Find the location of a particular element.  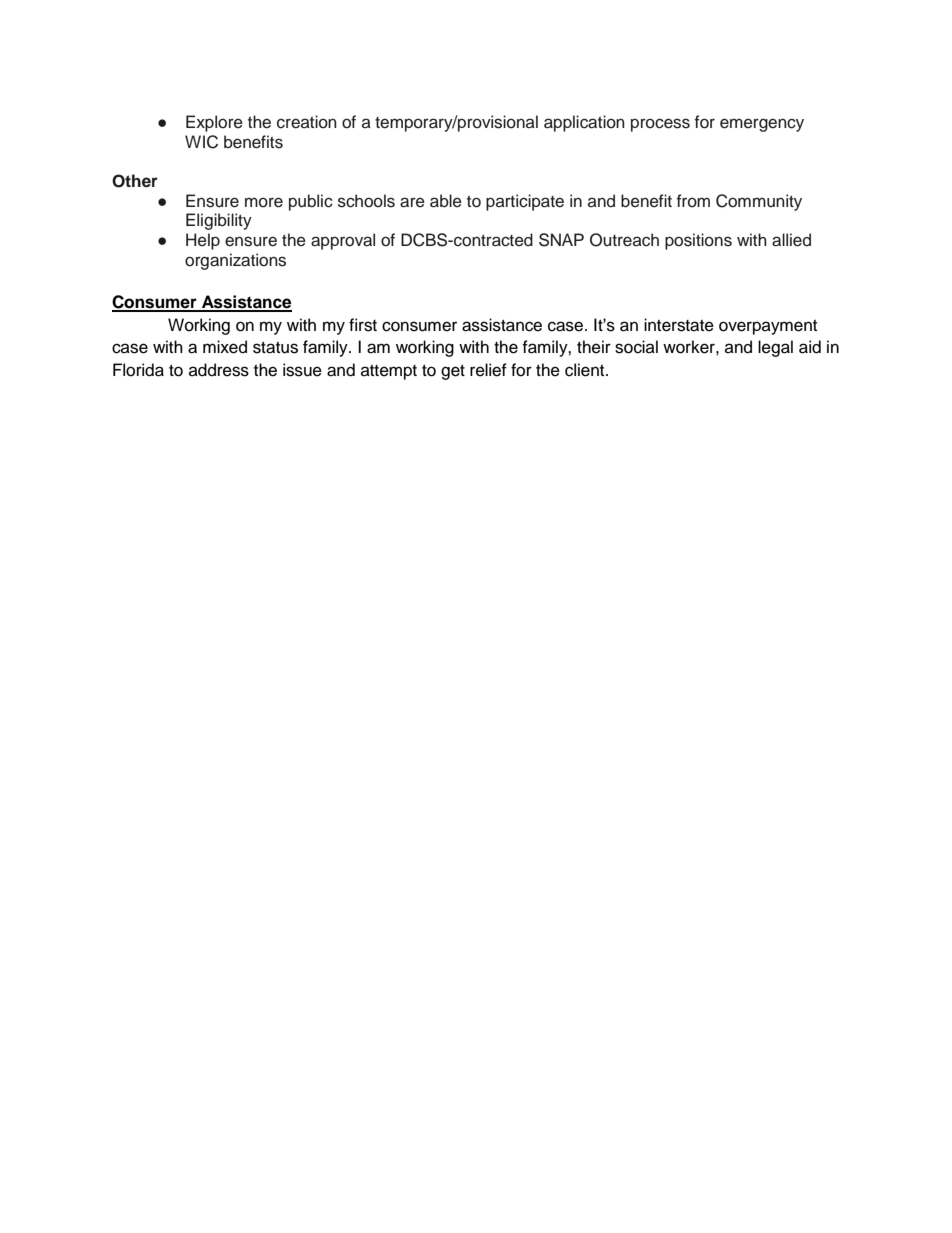

interstate is located at coordinates (679, 325).
